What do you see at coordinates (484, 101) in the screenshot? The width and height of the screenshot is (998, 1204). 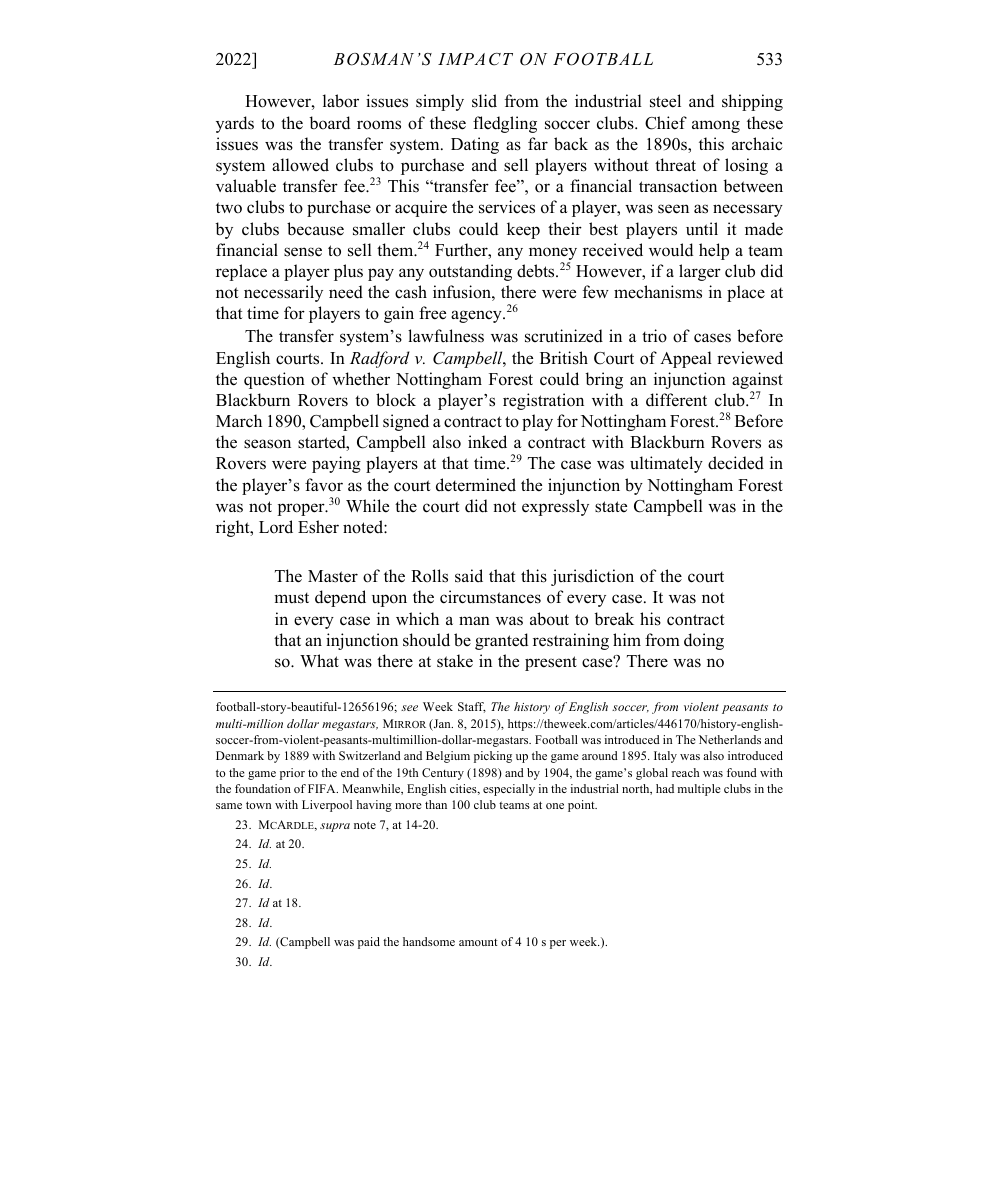 I see `slid` at bounding box center [484, 101].
